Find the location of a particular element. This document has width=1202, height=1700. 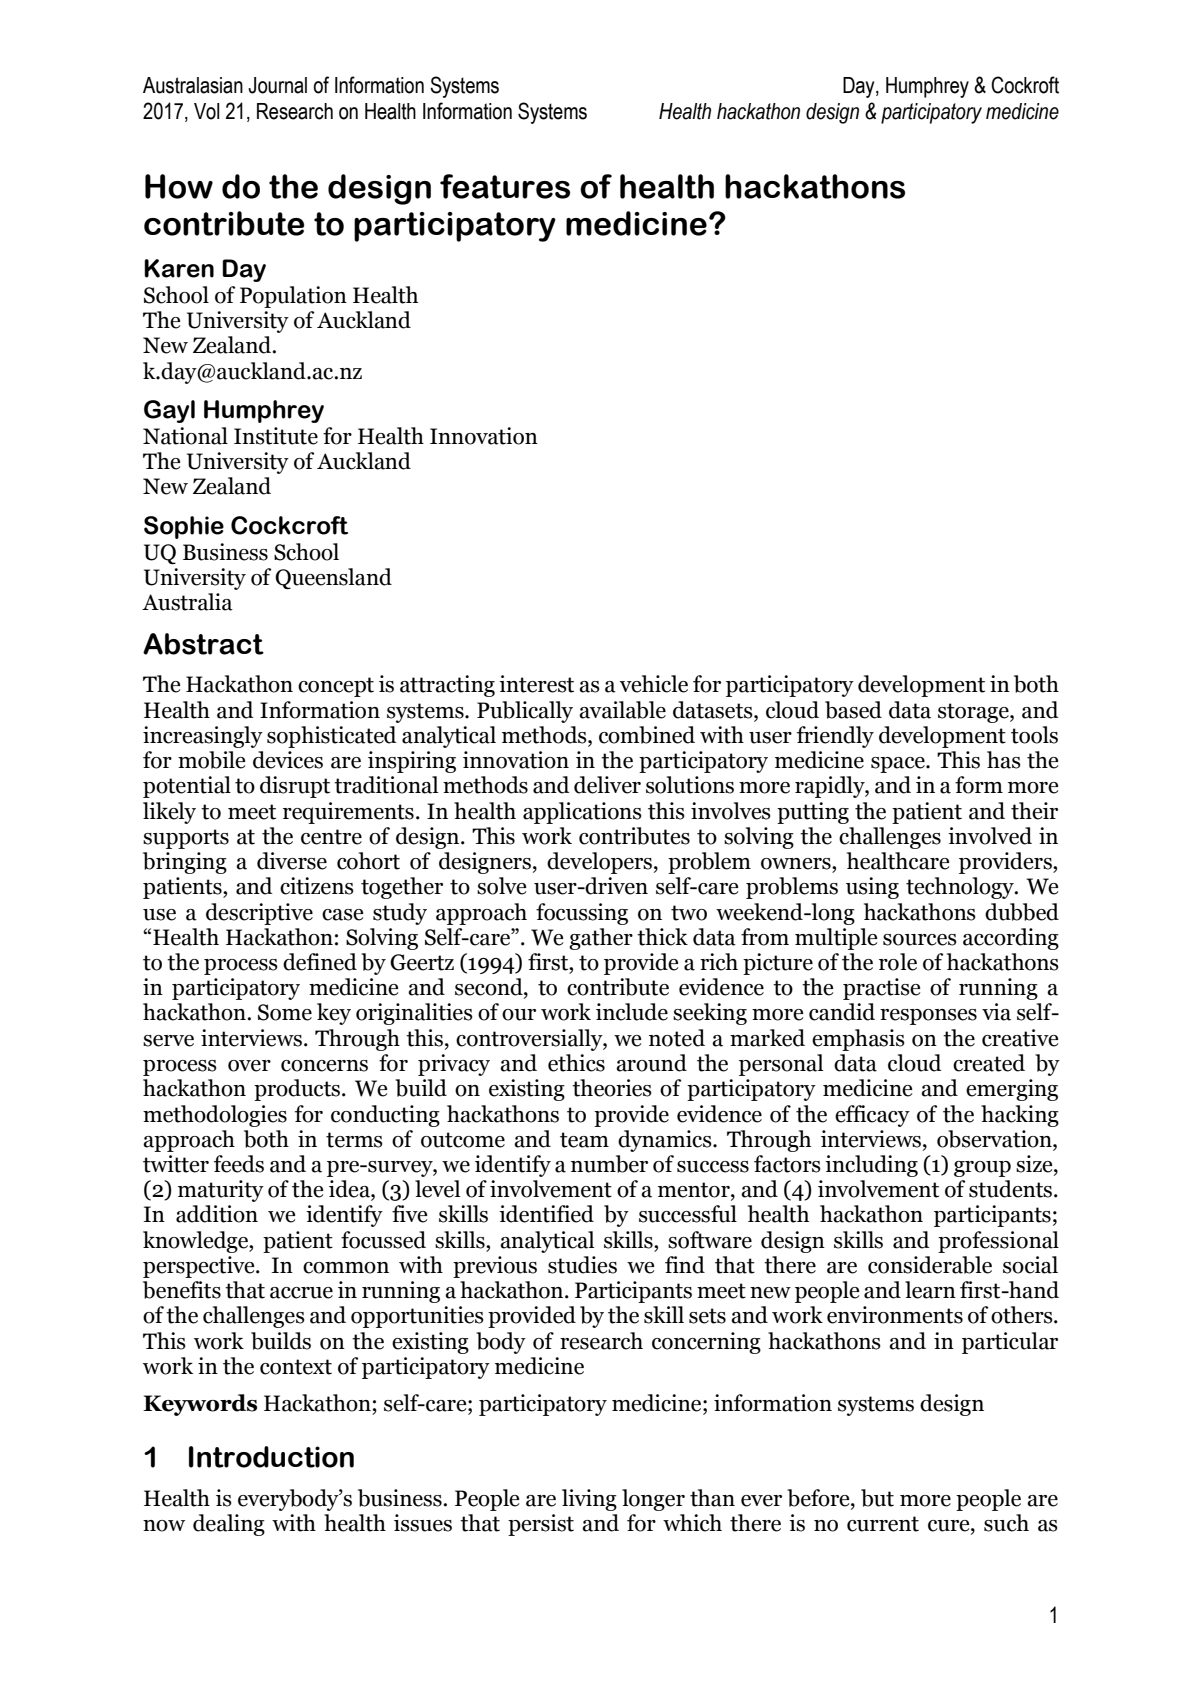

space is located at coordinates (899, 765).
